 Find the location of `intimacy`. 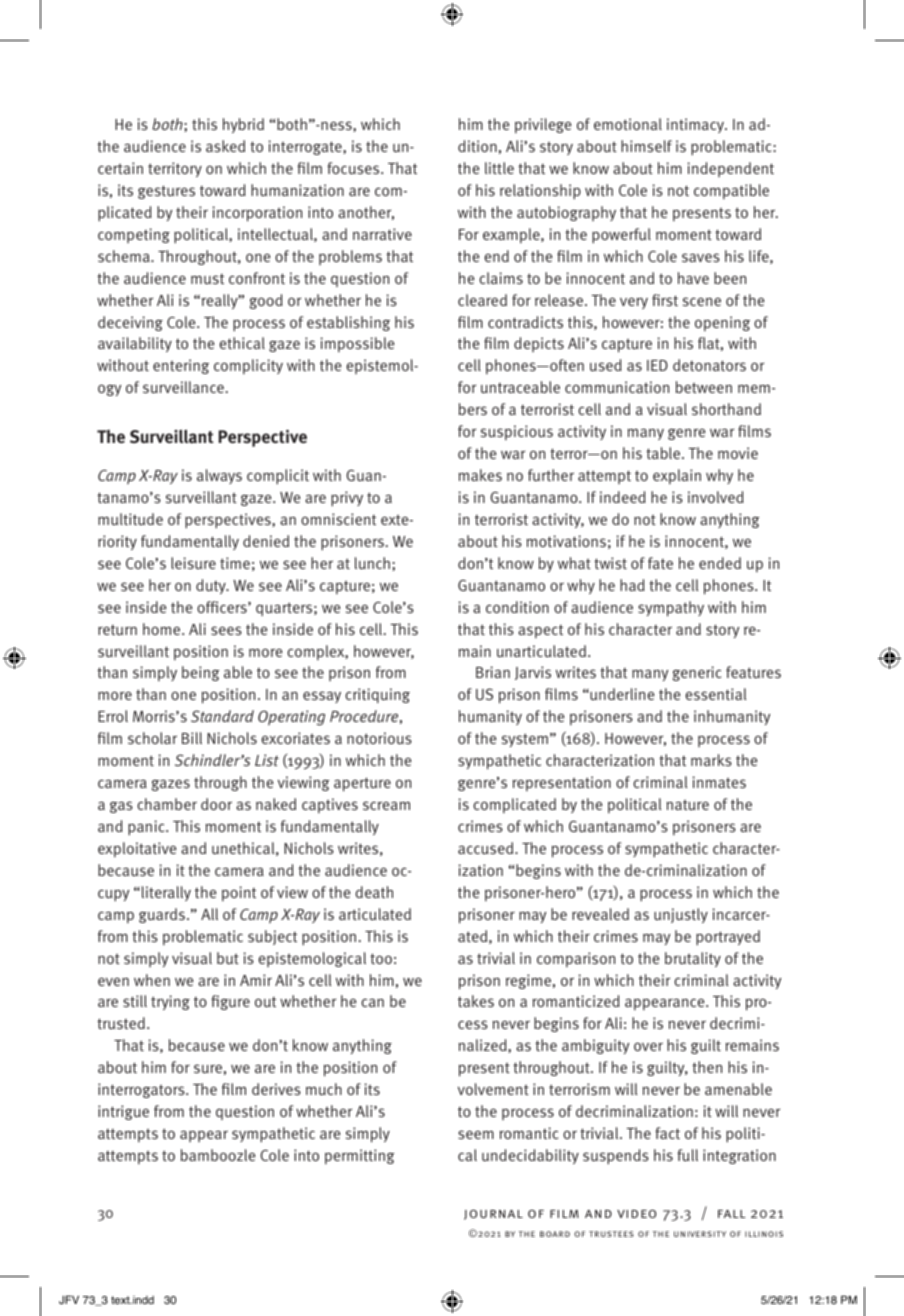

intimacy is located at coordinates (697, 125).
